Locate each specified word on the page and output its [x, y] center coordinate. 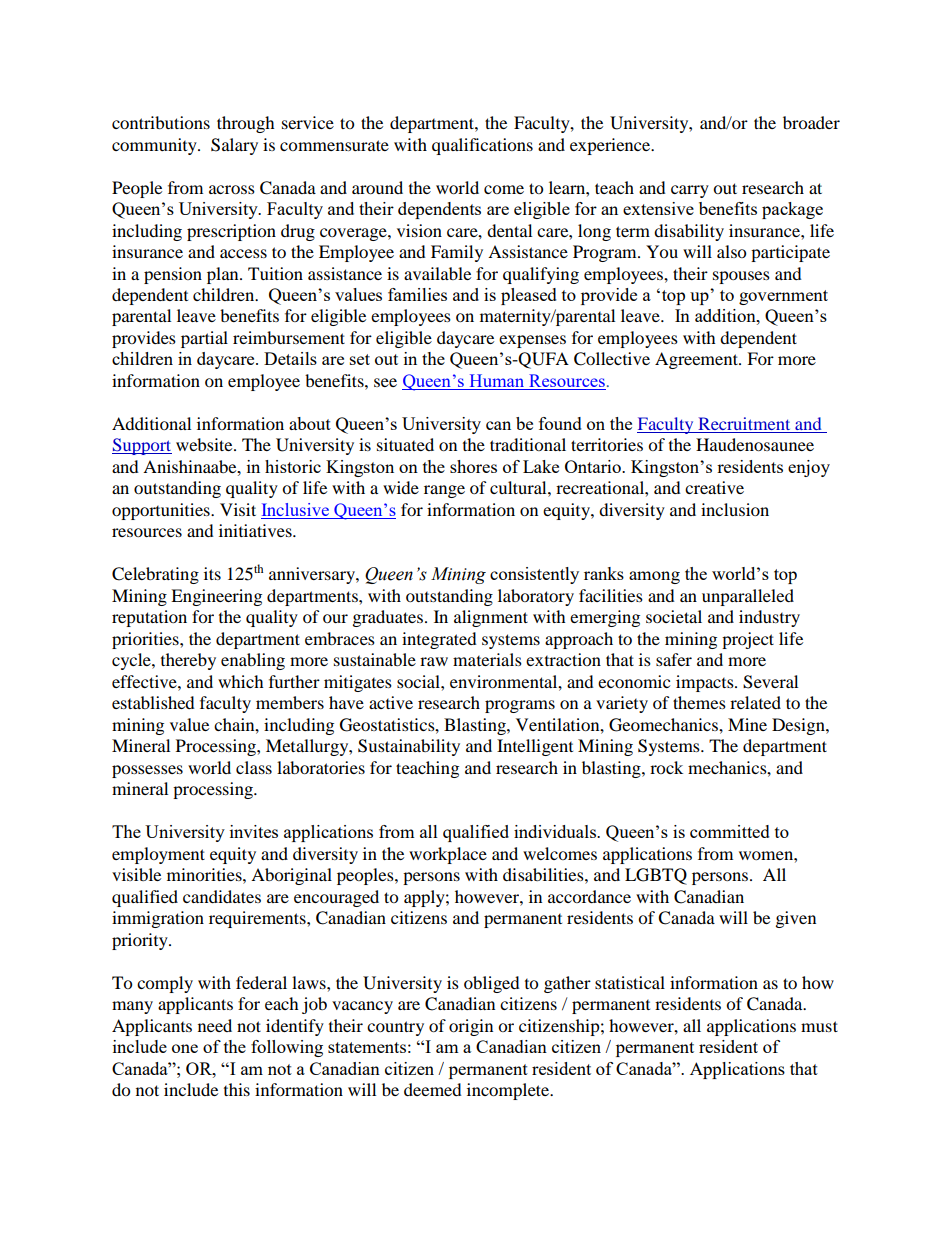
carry [690, 191]
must [819, 1026]
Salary [234, 146]
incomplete [509, 1091]
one [185, 1048]
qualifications [482, 146]
